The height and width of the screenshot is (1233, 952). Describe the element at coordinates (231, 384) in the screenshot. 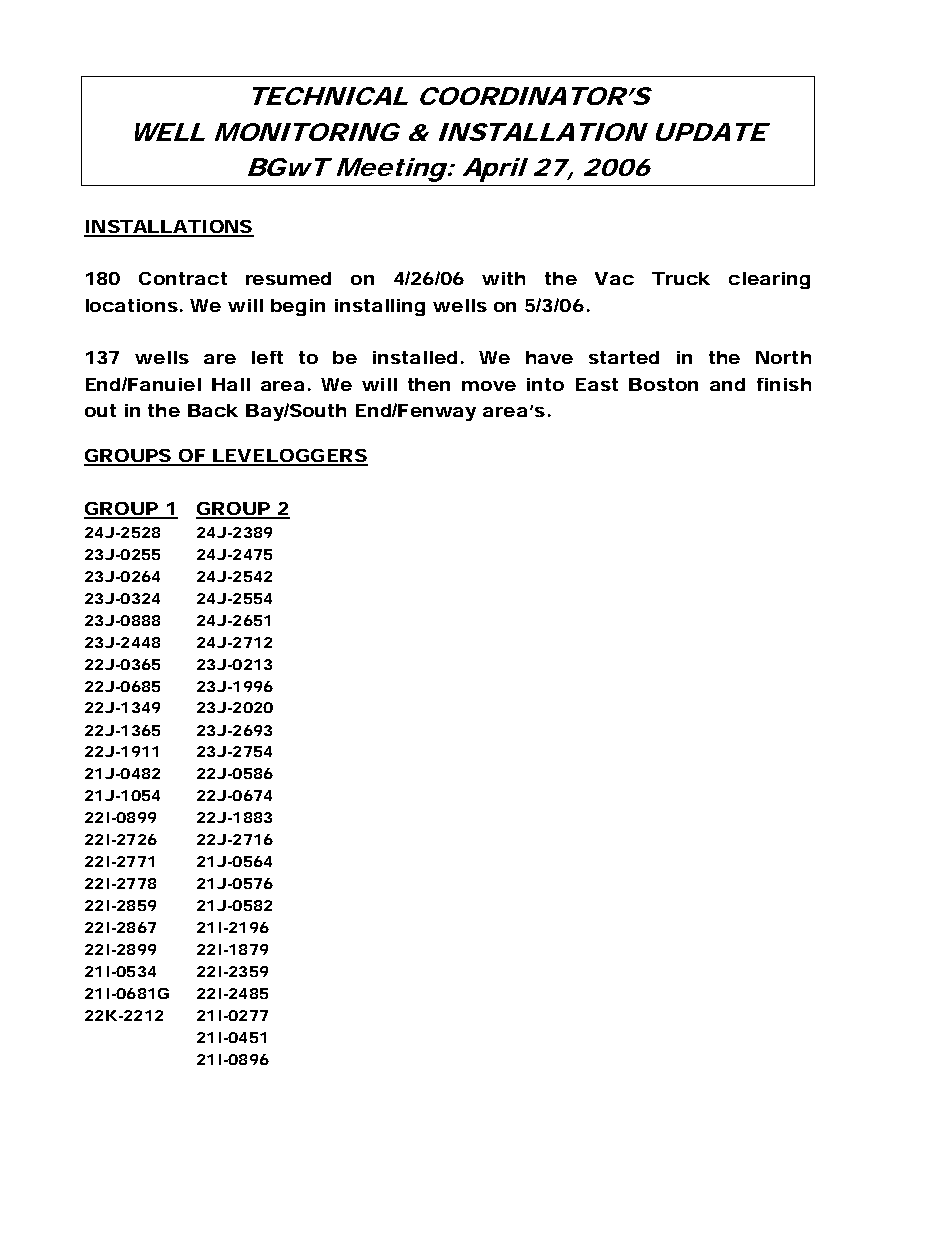

I see `Hall` at that location.
